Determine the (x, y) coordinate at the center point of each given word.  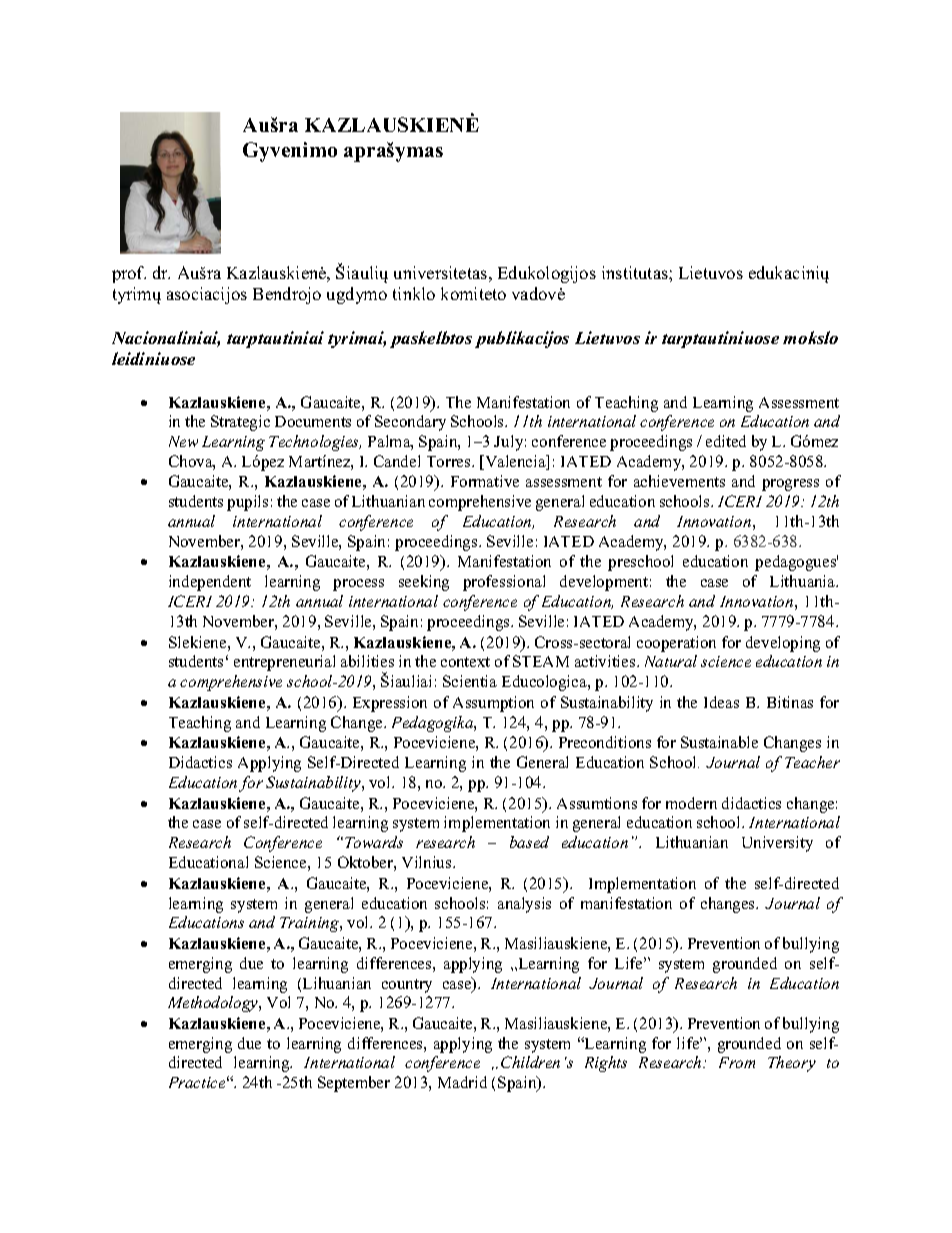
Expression (390, 704)
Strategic (240, 423)
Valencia (515, 462)
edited (726, 441)
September (354, 1084)
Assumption (493, 704)
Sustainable (719, 742)
